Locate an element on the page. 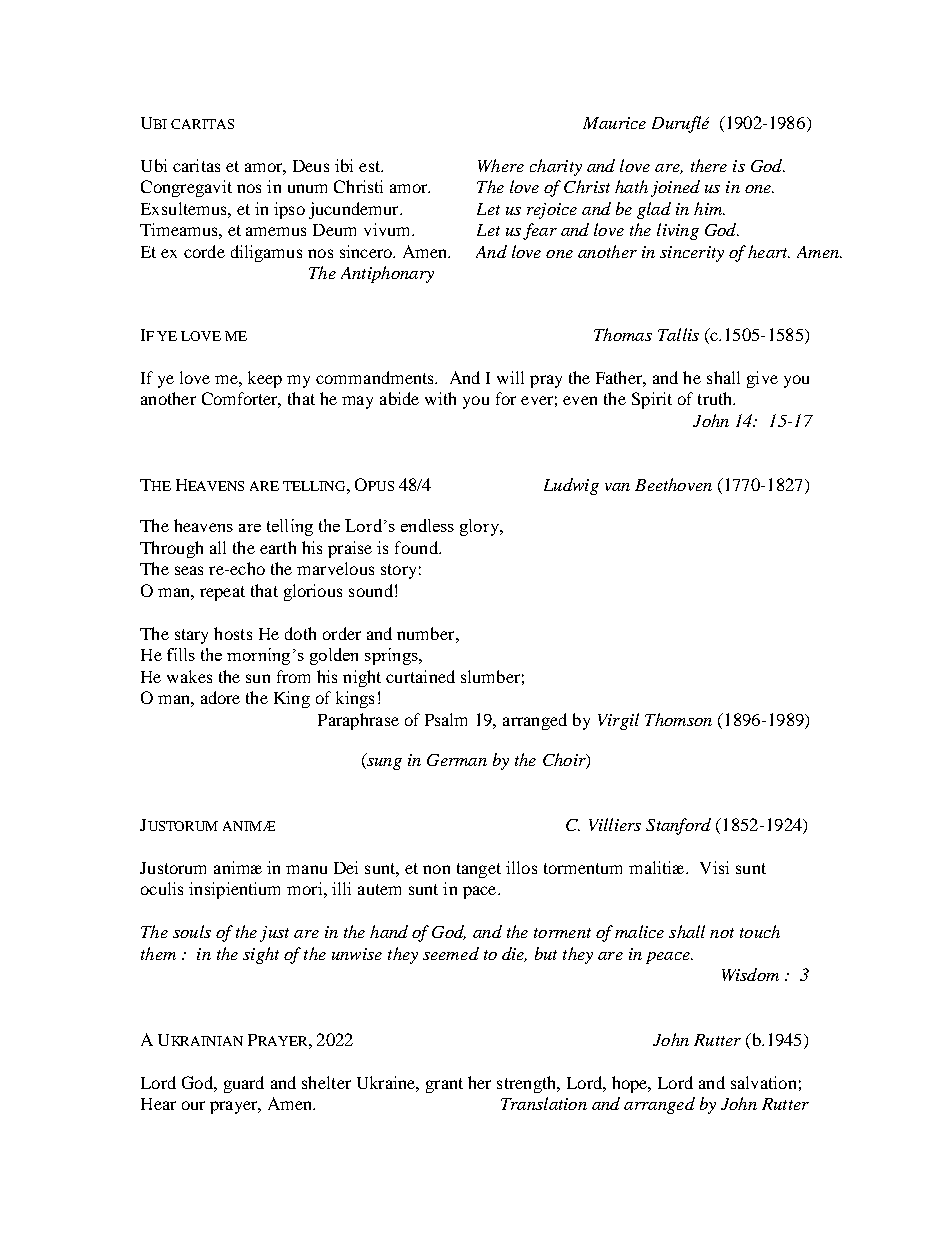 This document has width=952, height=1233. guard is located at coordinates (244, 1084).
